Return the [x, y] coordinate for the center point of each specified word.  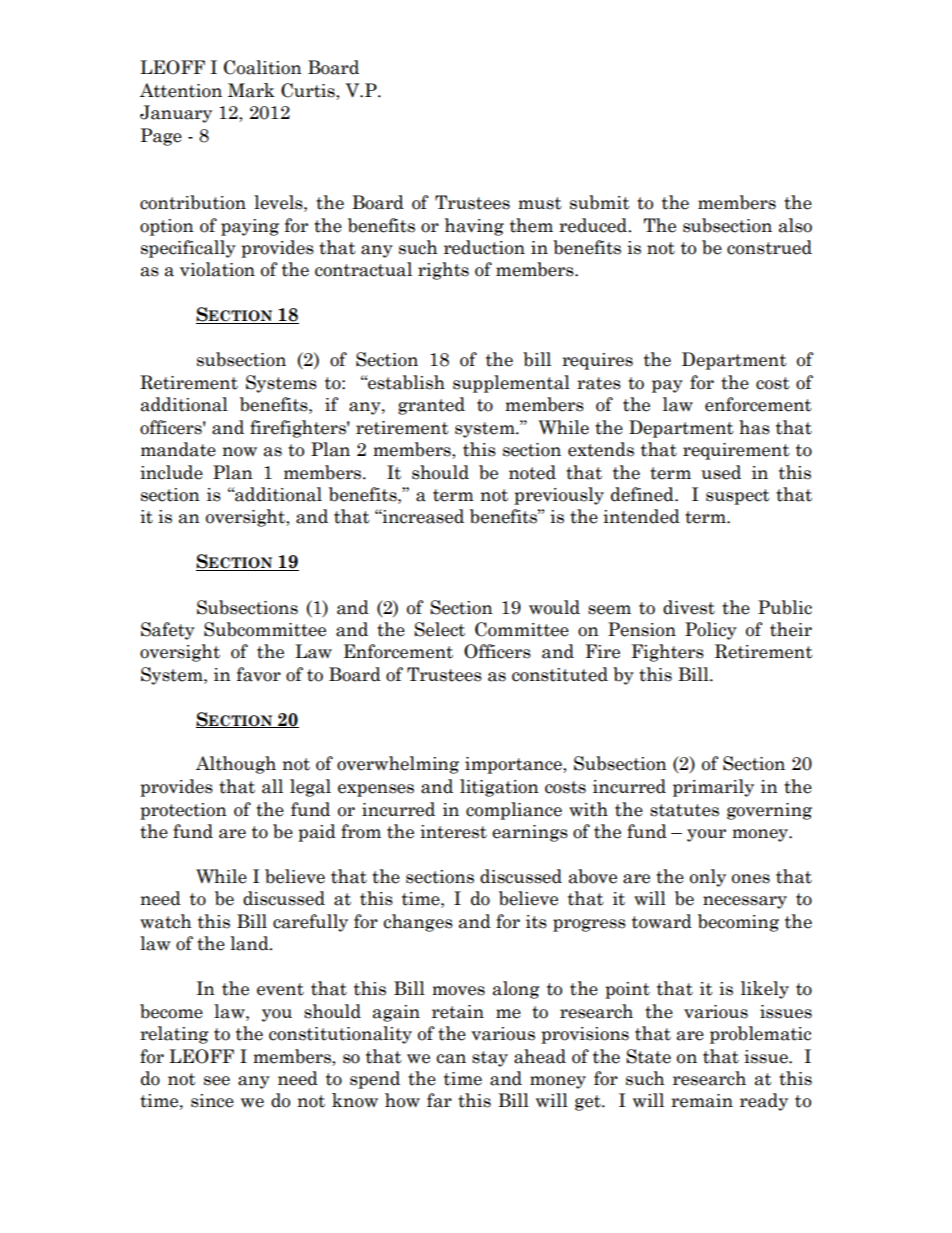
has [754, 427]
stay [490, 1059]
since [212, 1101]
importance [514, 765]
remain [702, 1101]
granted [431, 406]
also [795, 225]
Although [236, 765]
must [540, 203]
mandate [178, 449]
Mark [251, 90]
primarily [713, 788]
